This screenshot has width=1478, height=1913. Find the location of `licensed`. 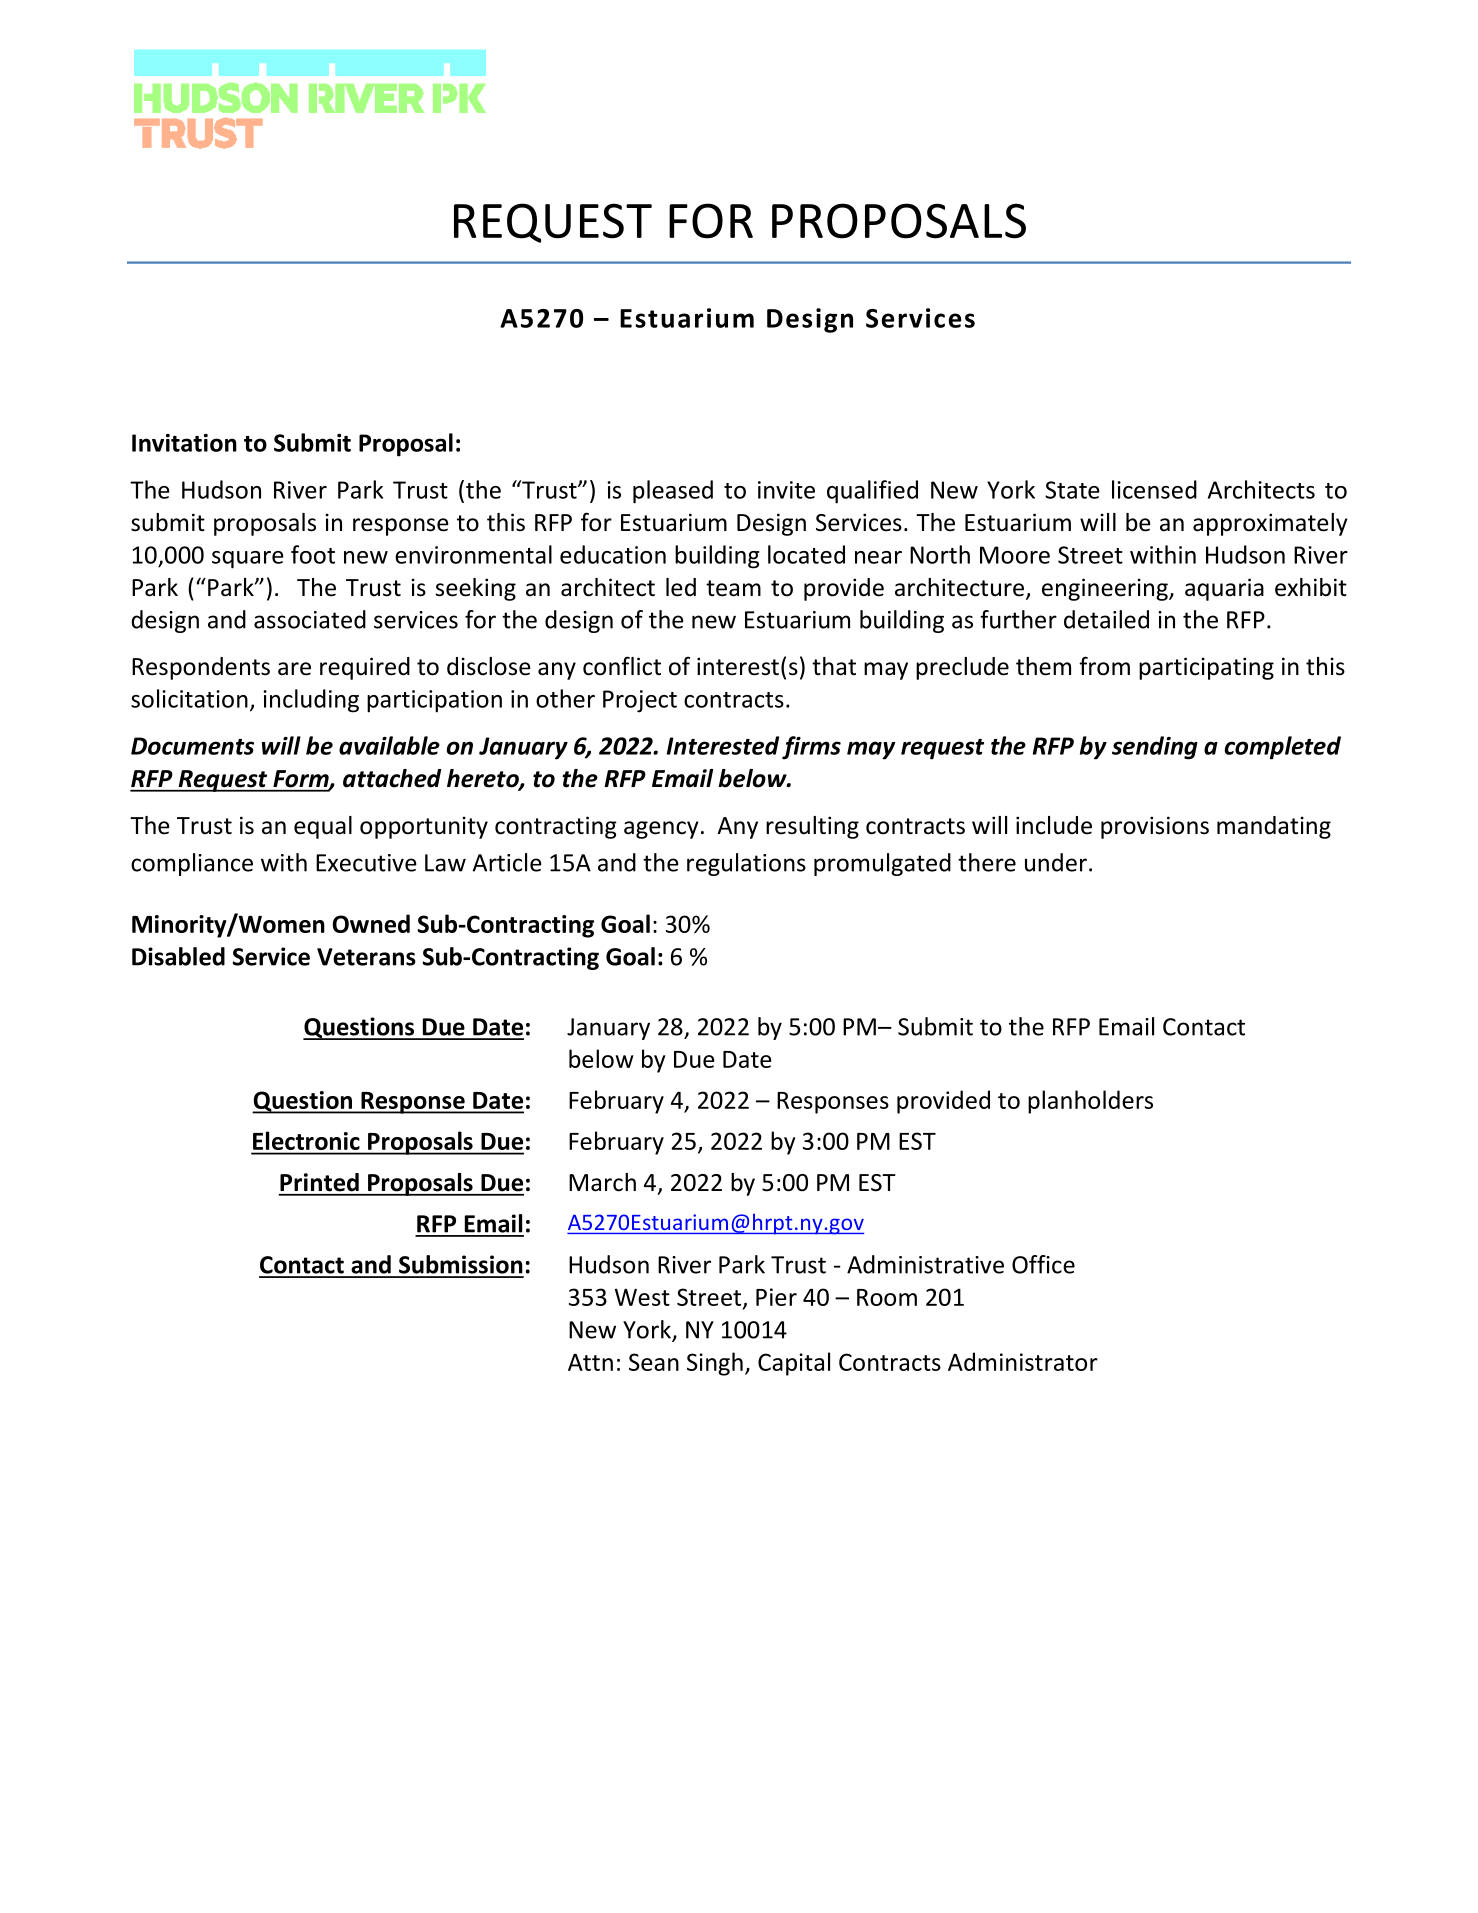

licensed is located at coordinates (1154, 489).
